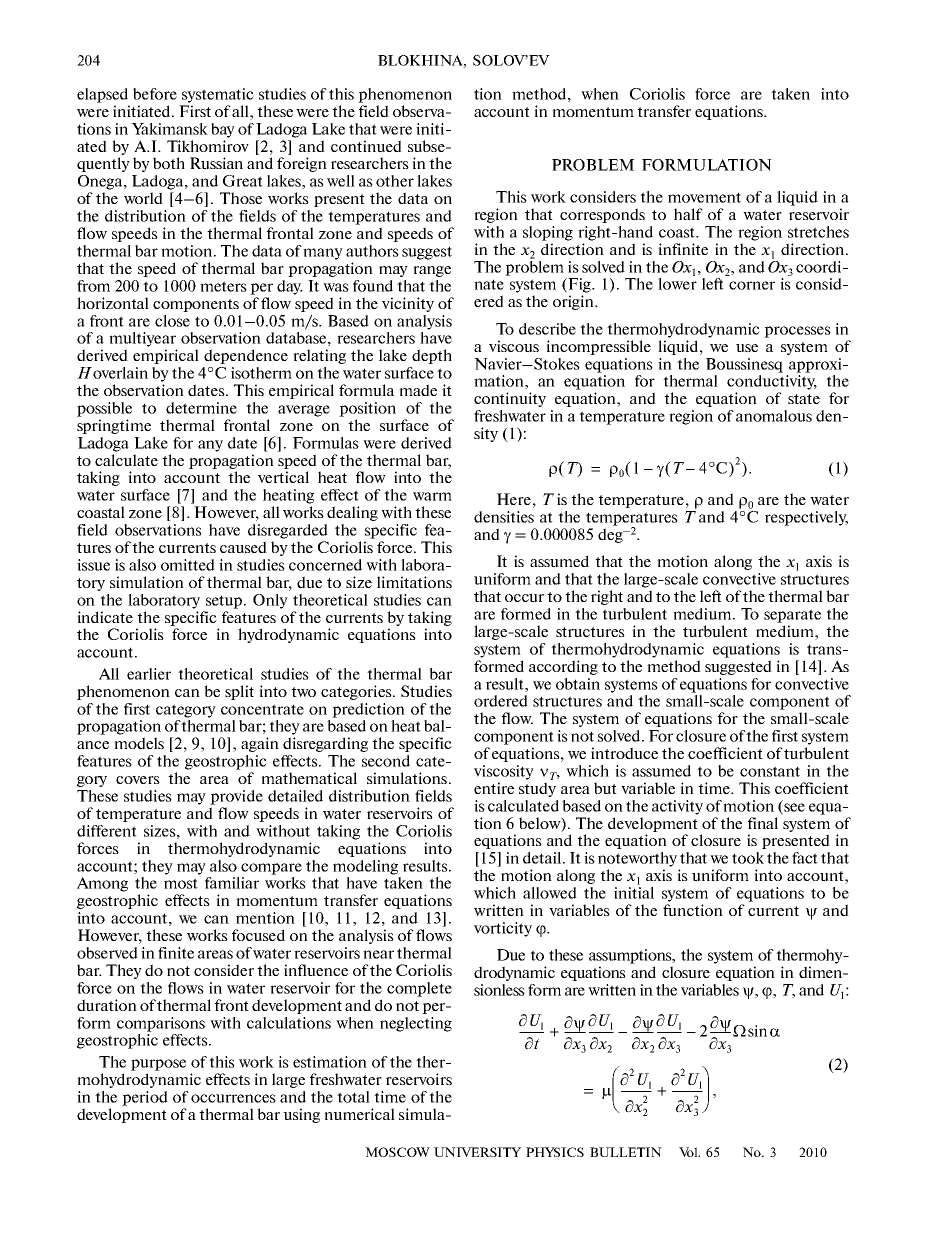 The image size is (952, 1233). I want to click on separate, so click(792, 616).
